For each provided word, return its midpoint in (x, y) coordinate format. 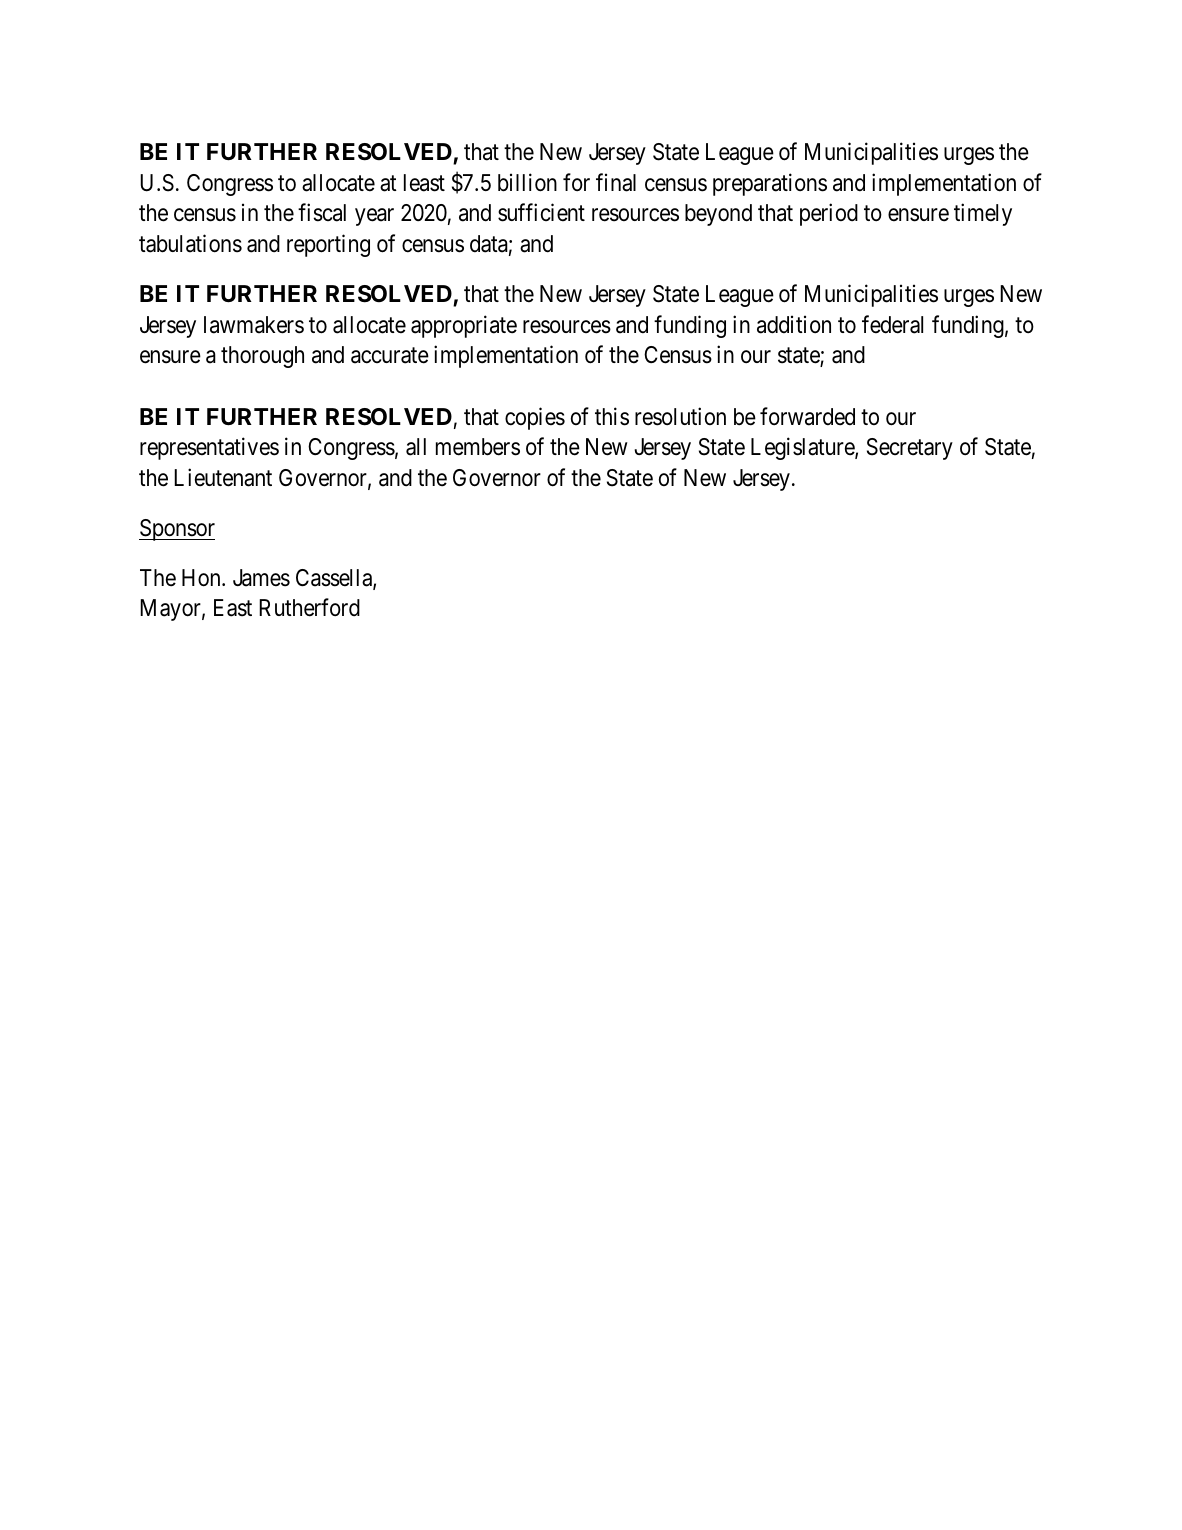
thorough (262, 357)
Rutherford (309, 608)
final (616, 182)
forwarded (807, 416)
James (261, 578)
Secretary (910, 449)
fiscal (322, 213)
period (829, 215)
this (612, 416)
